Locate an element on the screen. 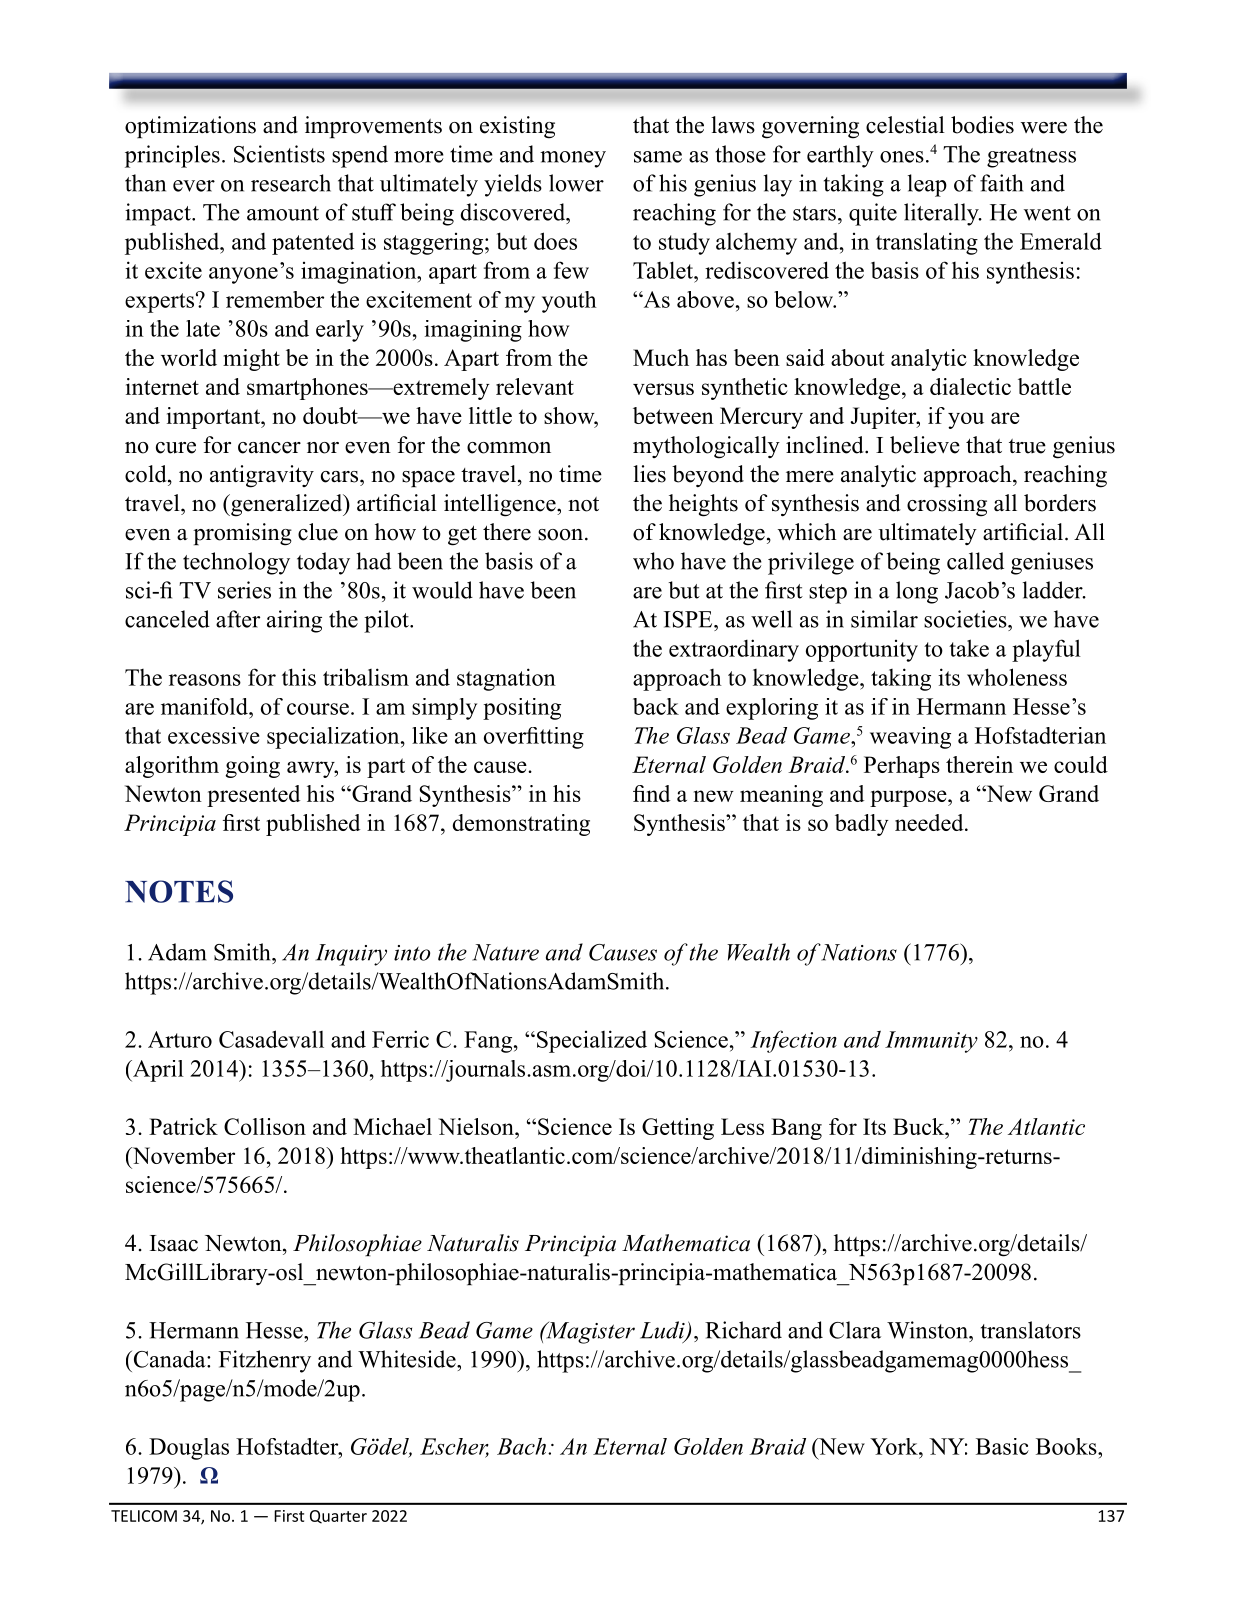 The height and width of the screenshot is (1599, 1236). needed is located at coordinates (930, 822).
